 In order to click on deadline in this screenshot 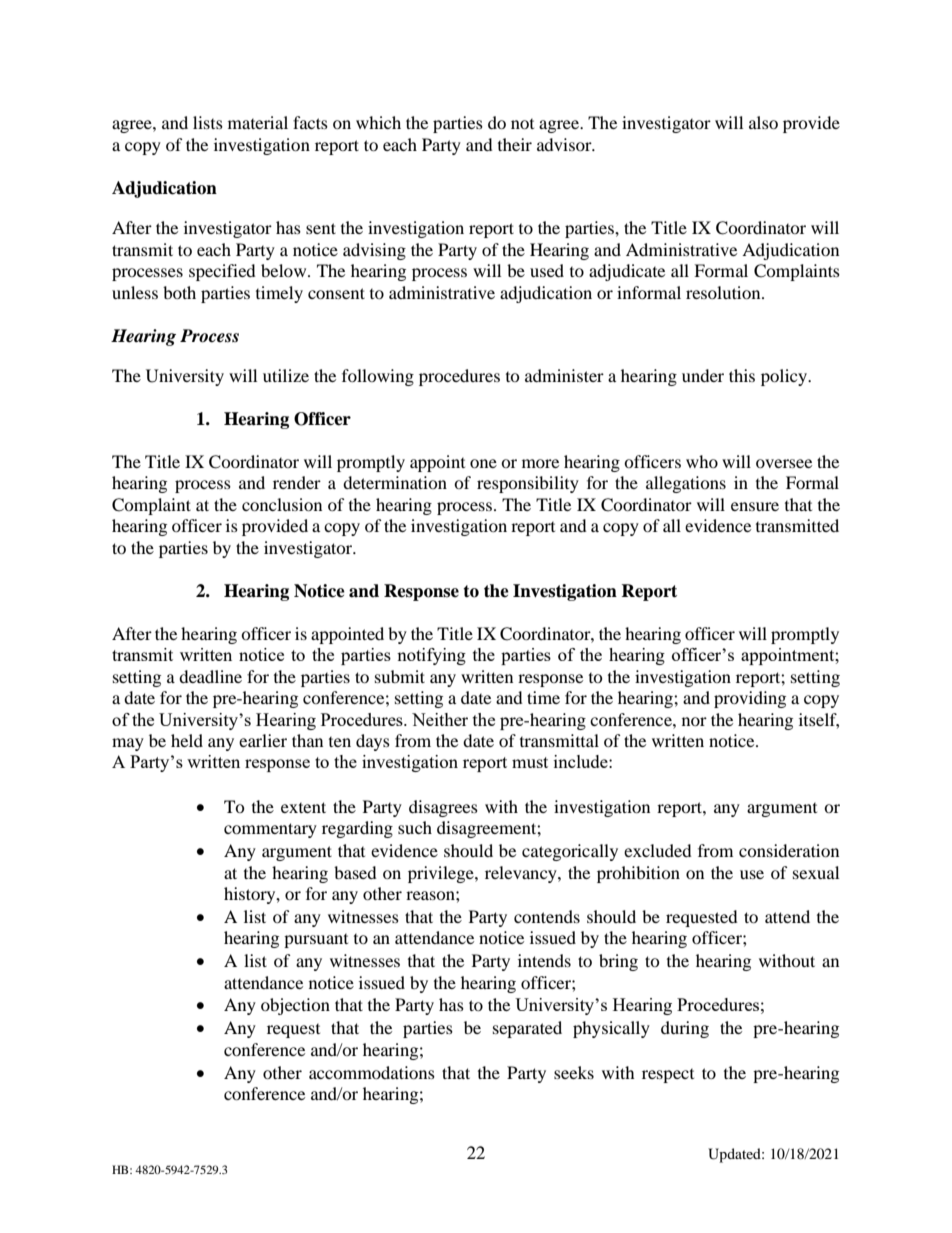, I will do `click(210, 676)`.
